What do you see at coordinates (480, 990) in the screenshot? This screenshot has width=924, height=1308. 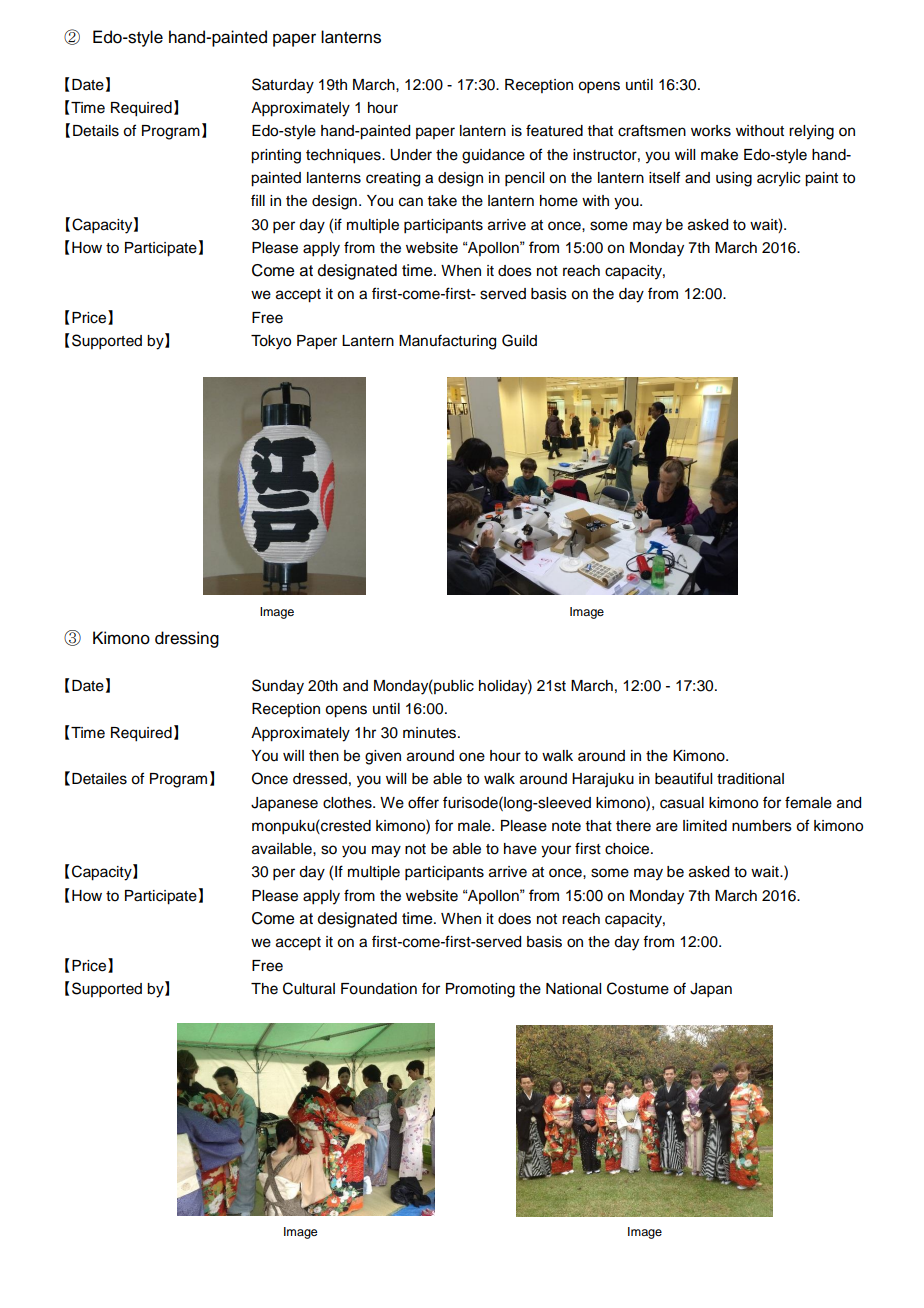 I see `Promoting` at bounding box center [480, 990].
